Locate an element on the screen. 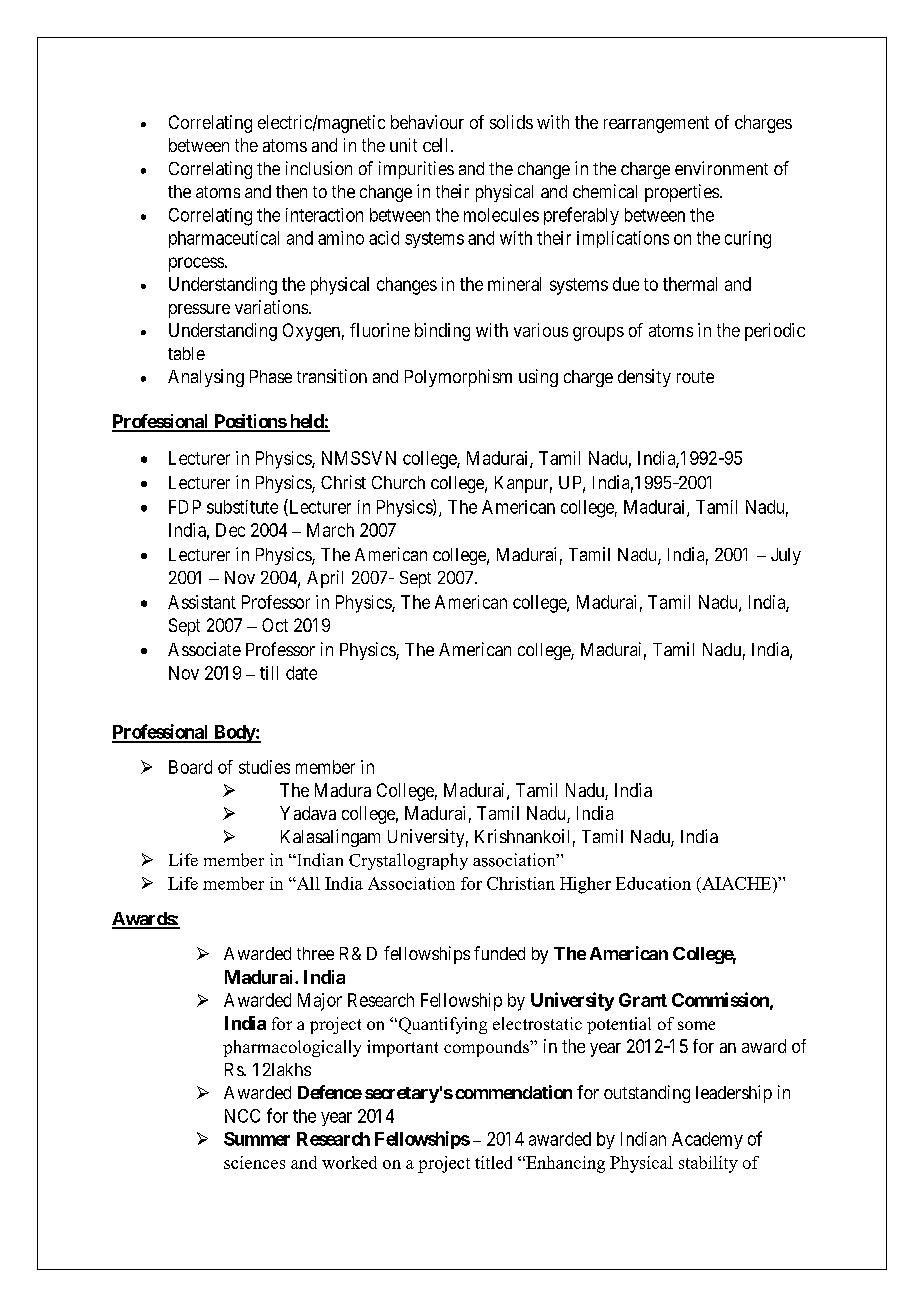 This screenshot has height=1307, width=924. Summer is located at coordinates (257, 1139).
